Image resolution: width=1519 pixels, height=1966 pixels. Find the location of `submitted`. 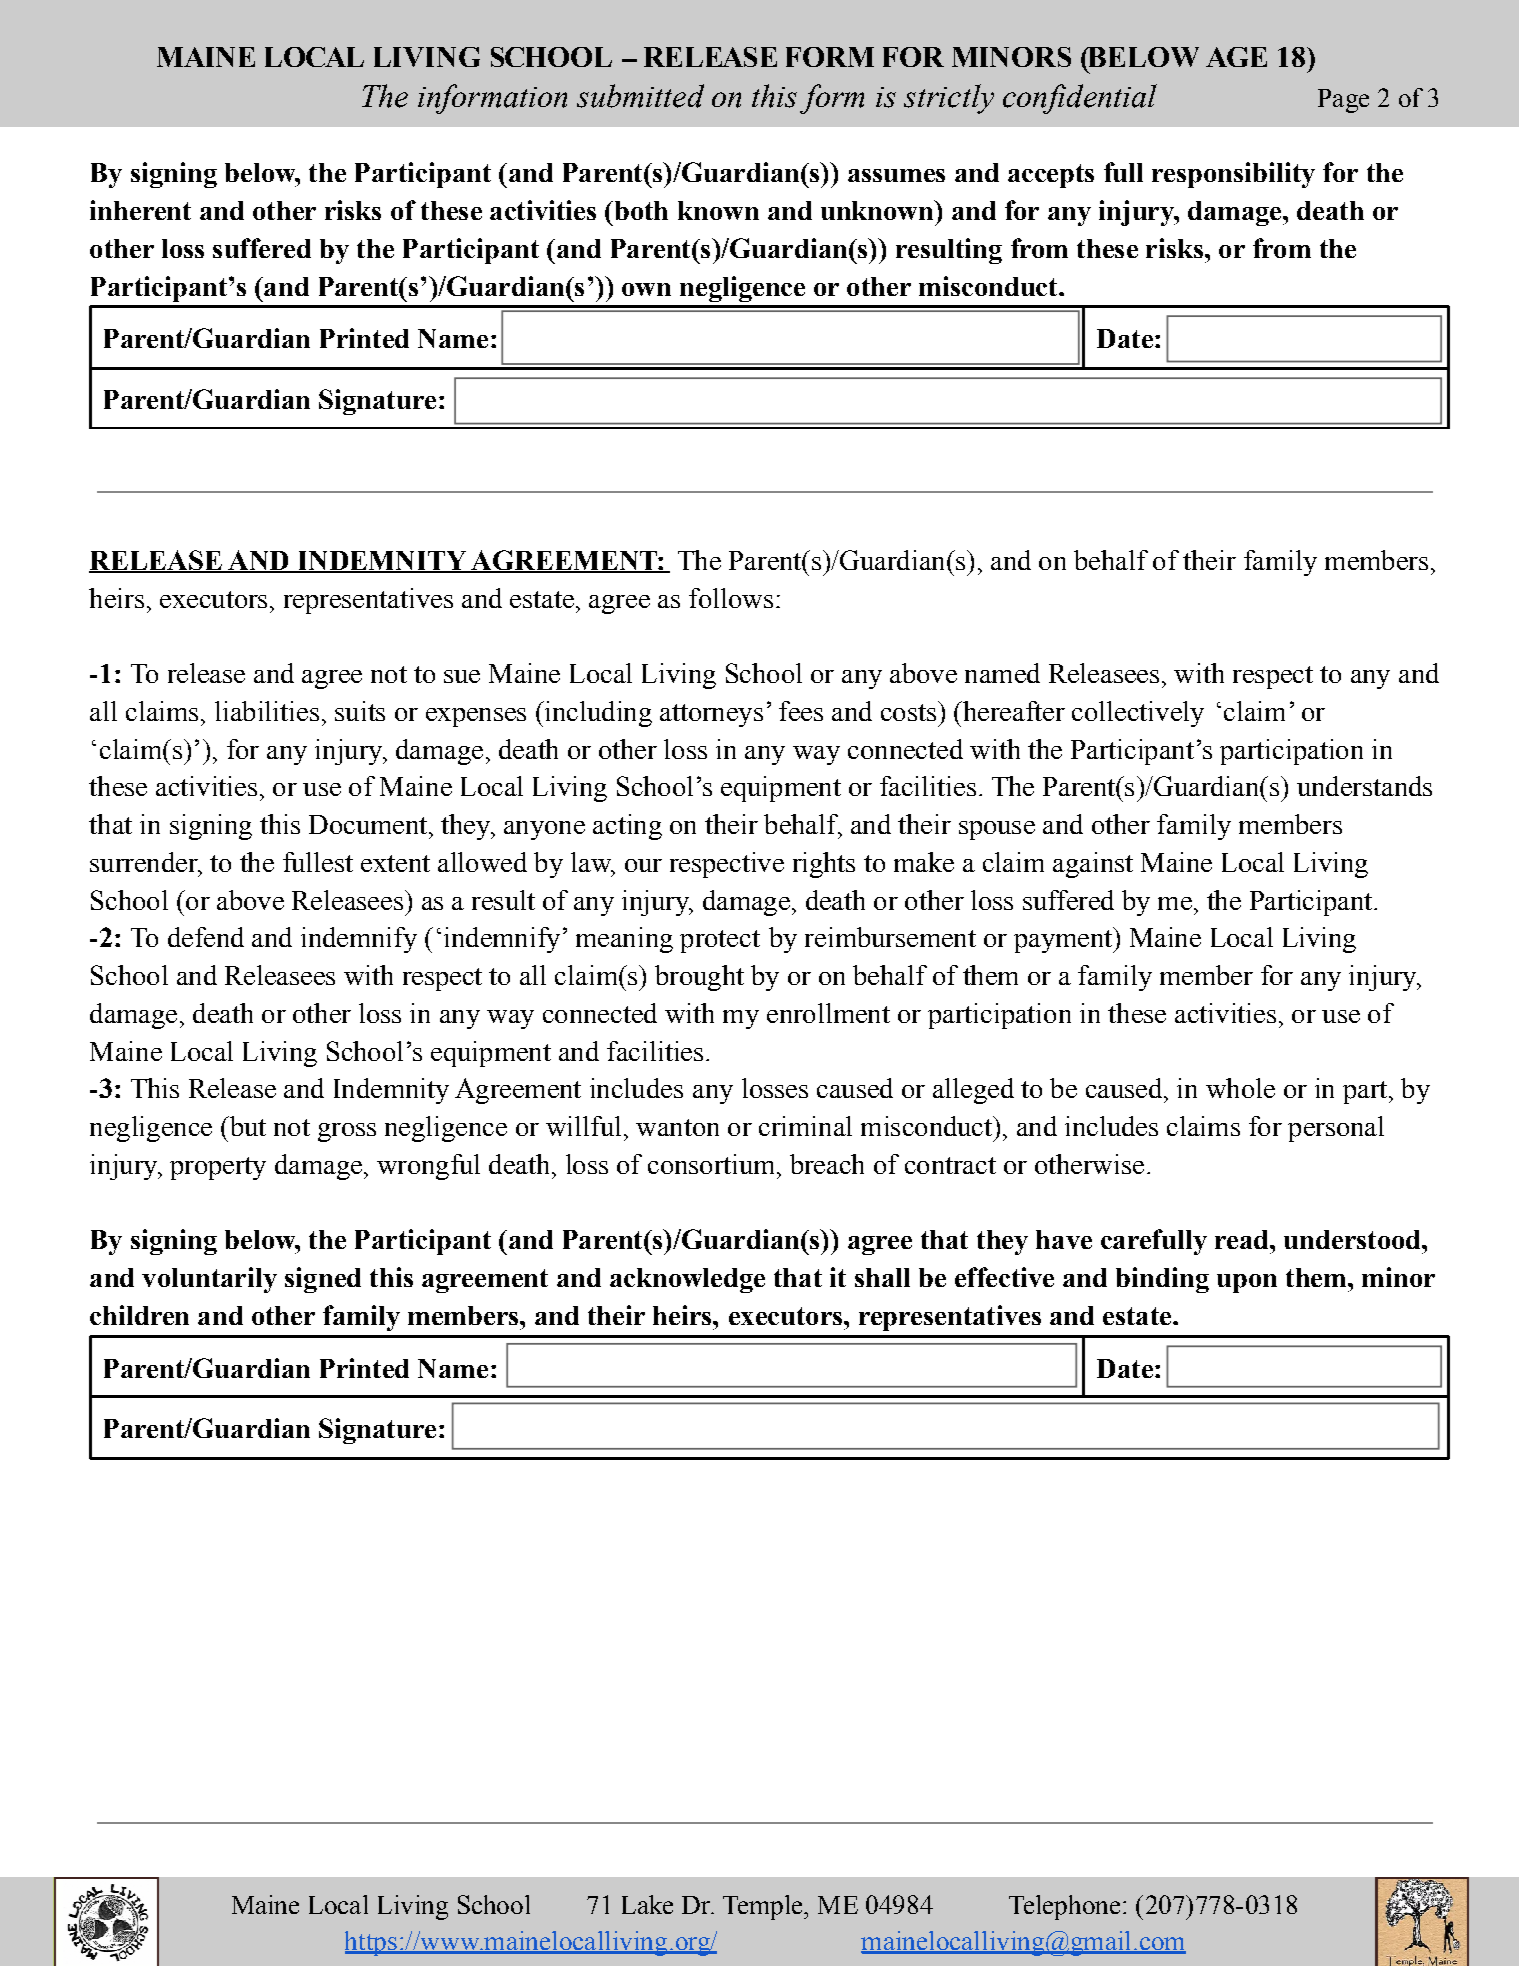

submitted is located at coordinates (640, 96).
